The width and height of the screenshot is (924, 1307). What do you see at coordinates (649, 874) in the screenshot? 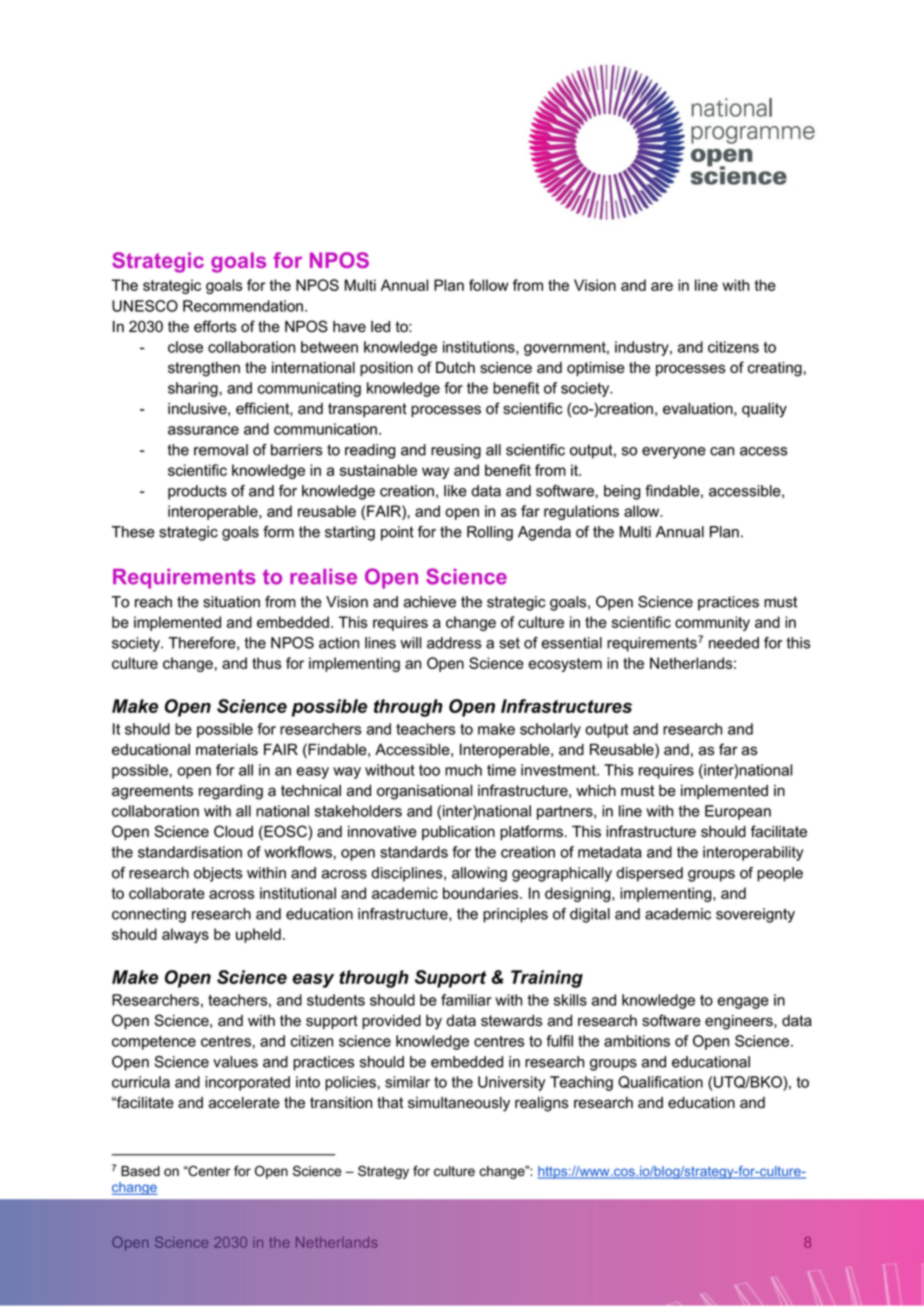
I see `dispersed` at bounding box center [649, 874].
